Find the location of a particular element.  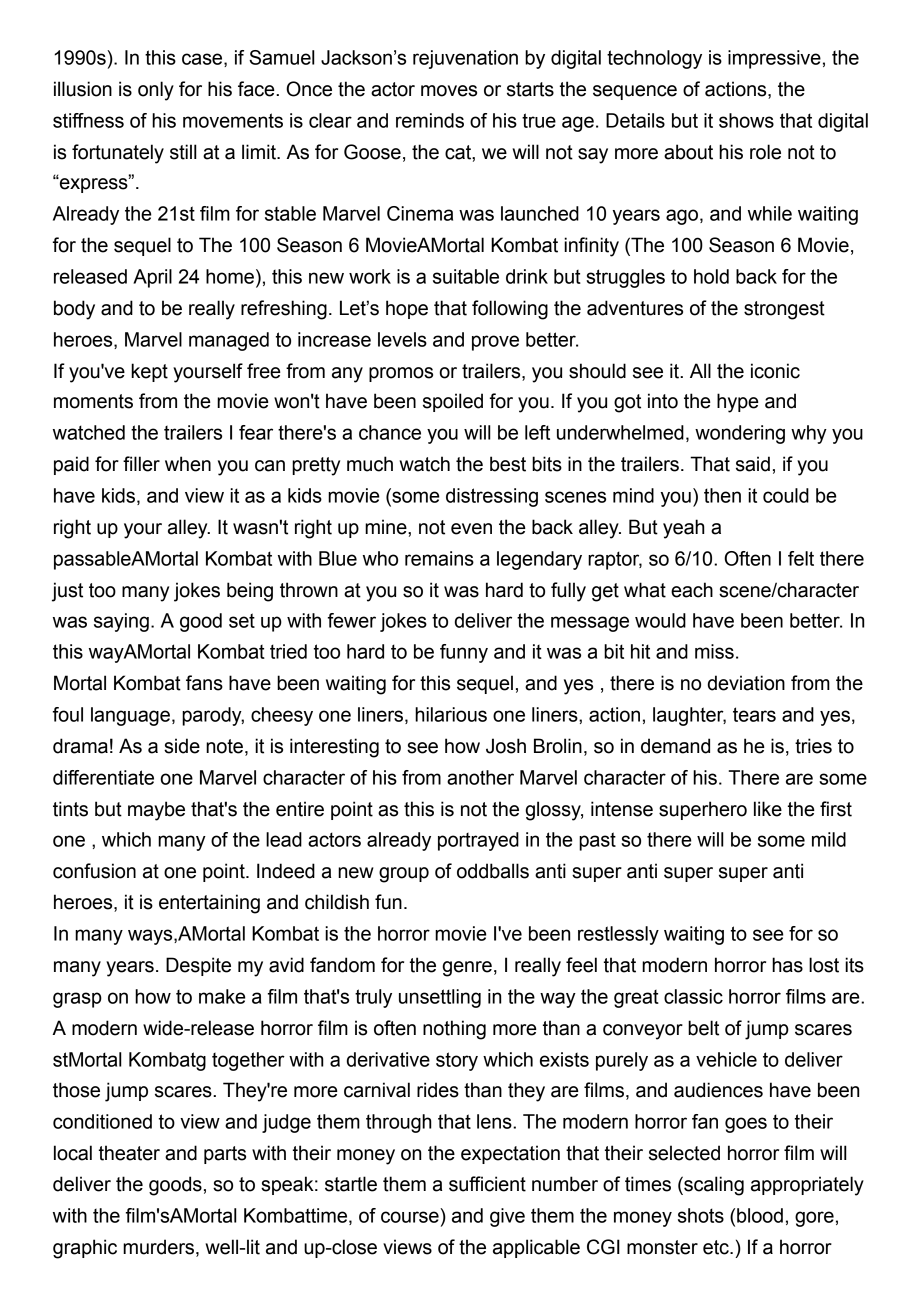

course is located at coordinates (410, 1217).
